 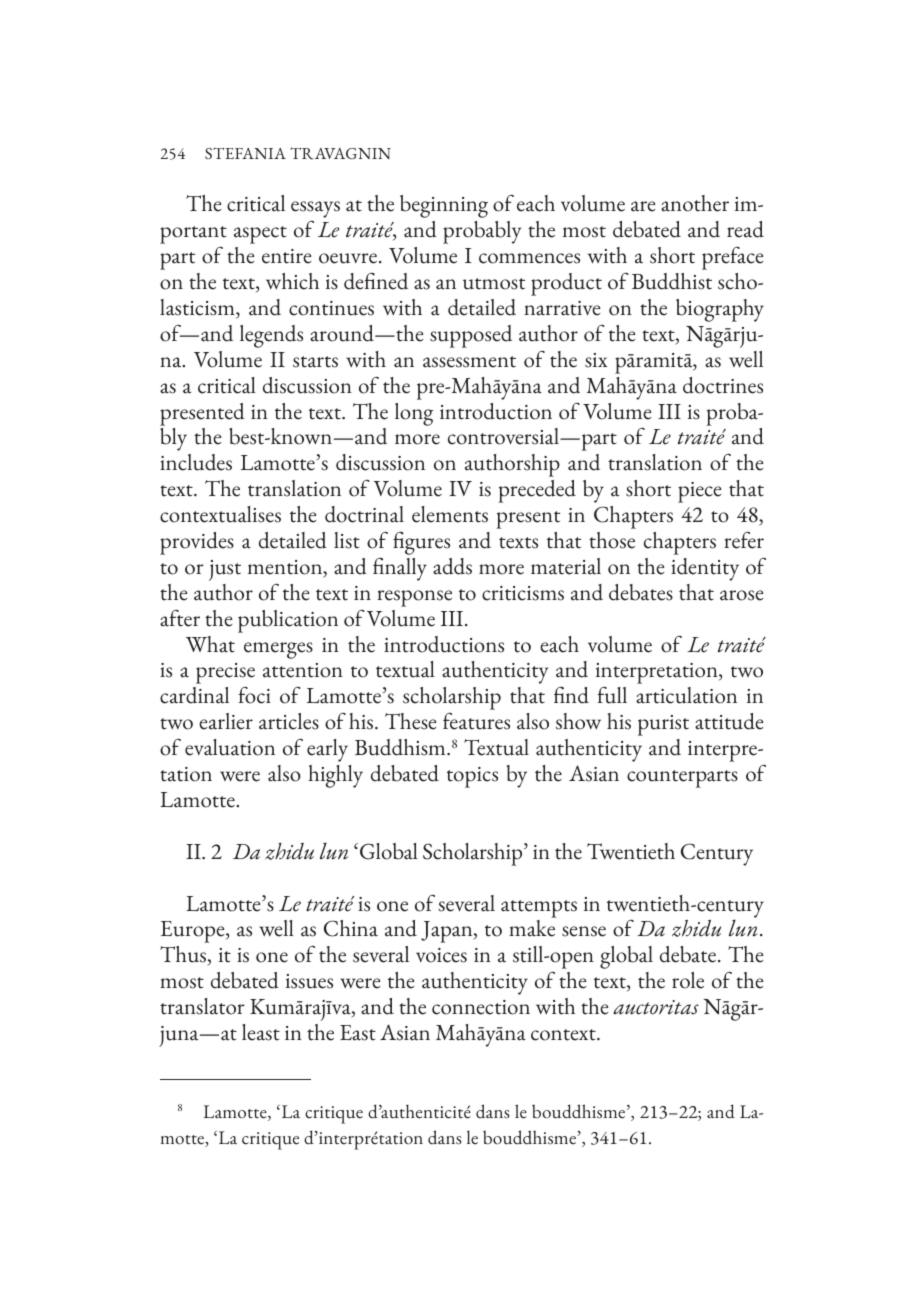 I want to click on STEFANIA, so click(x=245, y=153).
